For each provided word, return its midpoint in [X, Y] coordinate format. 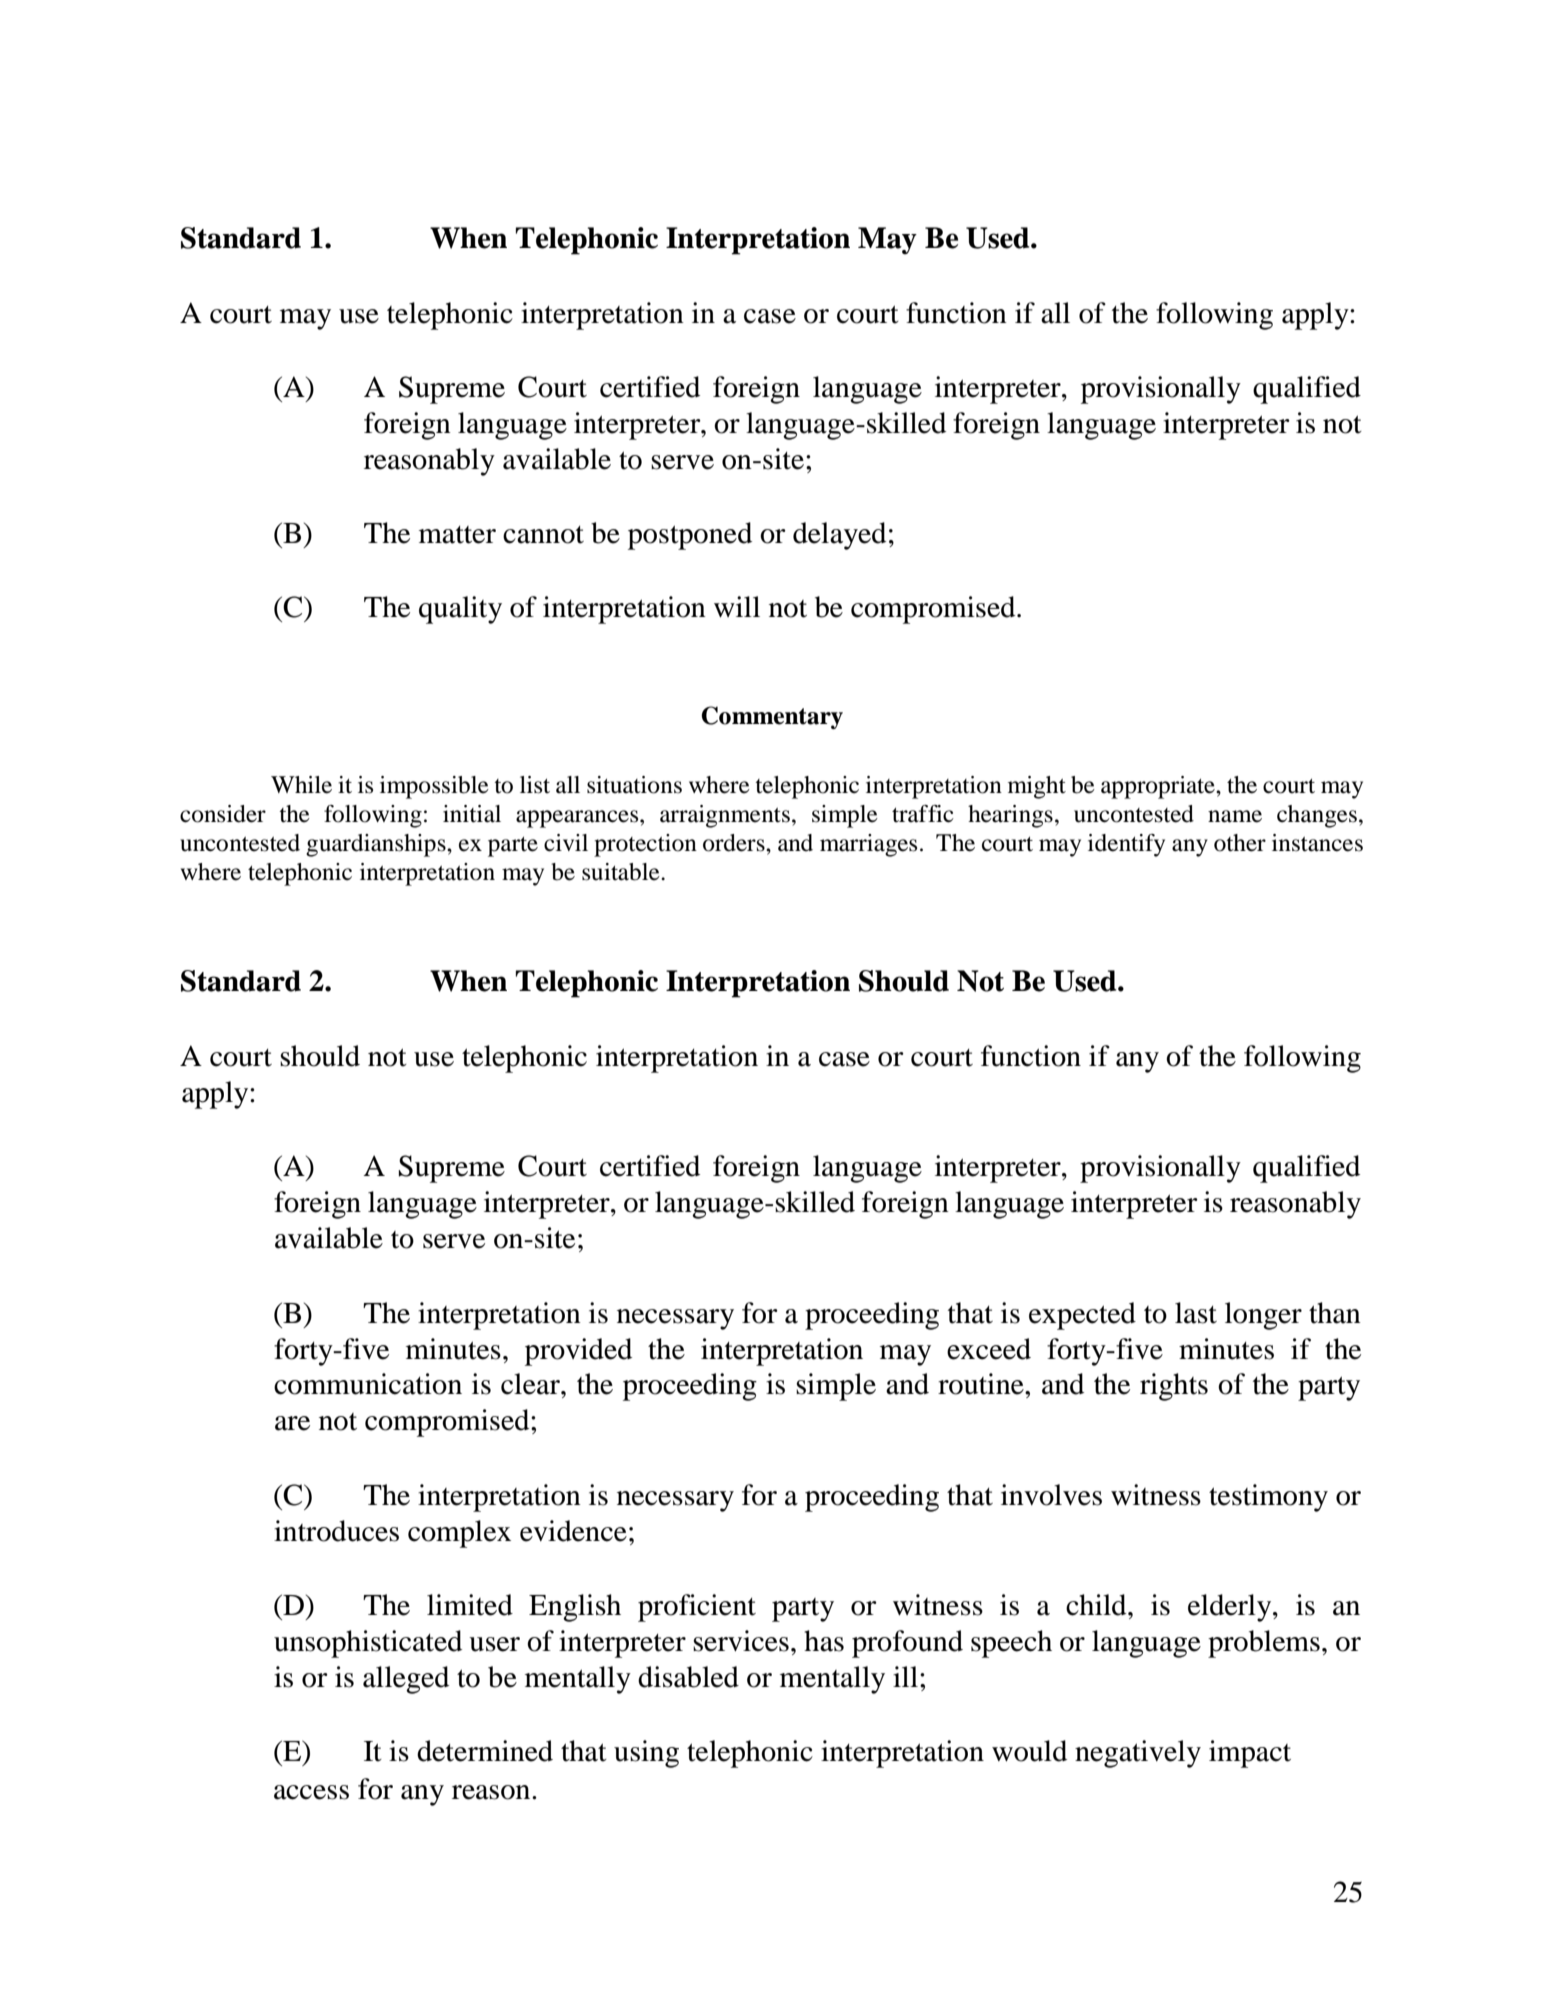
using [646, 1754]
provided [578, 1352]
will [737, 606]
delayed [839, 536]
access [311, 1792]
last [1196, 1313]
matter [457, 535]
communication [368, 1384]
